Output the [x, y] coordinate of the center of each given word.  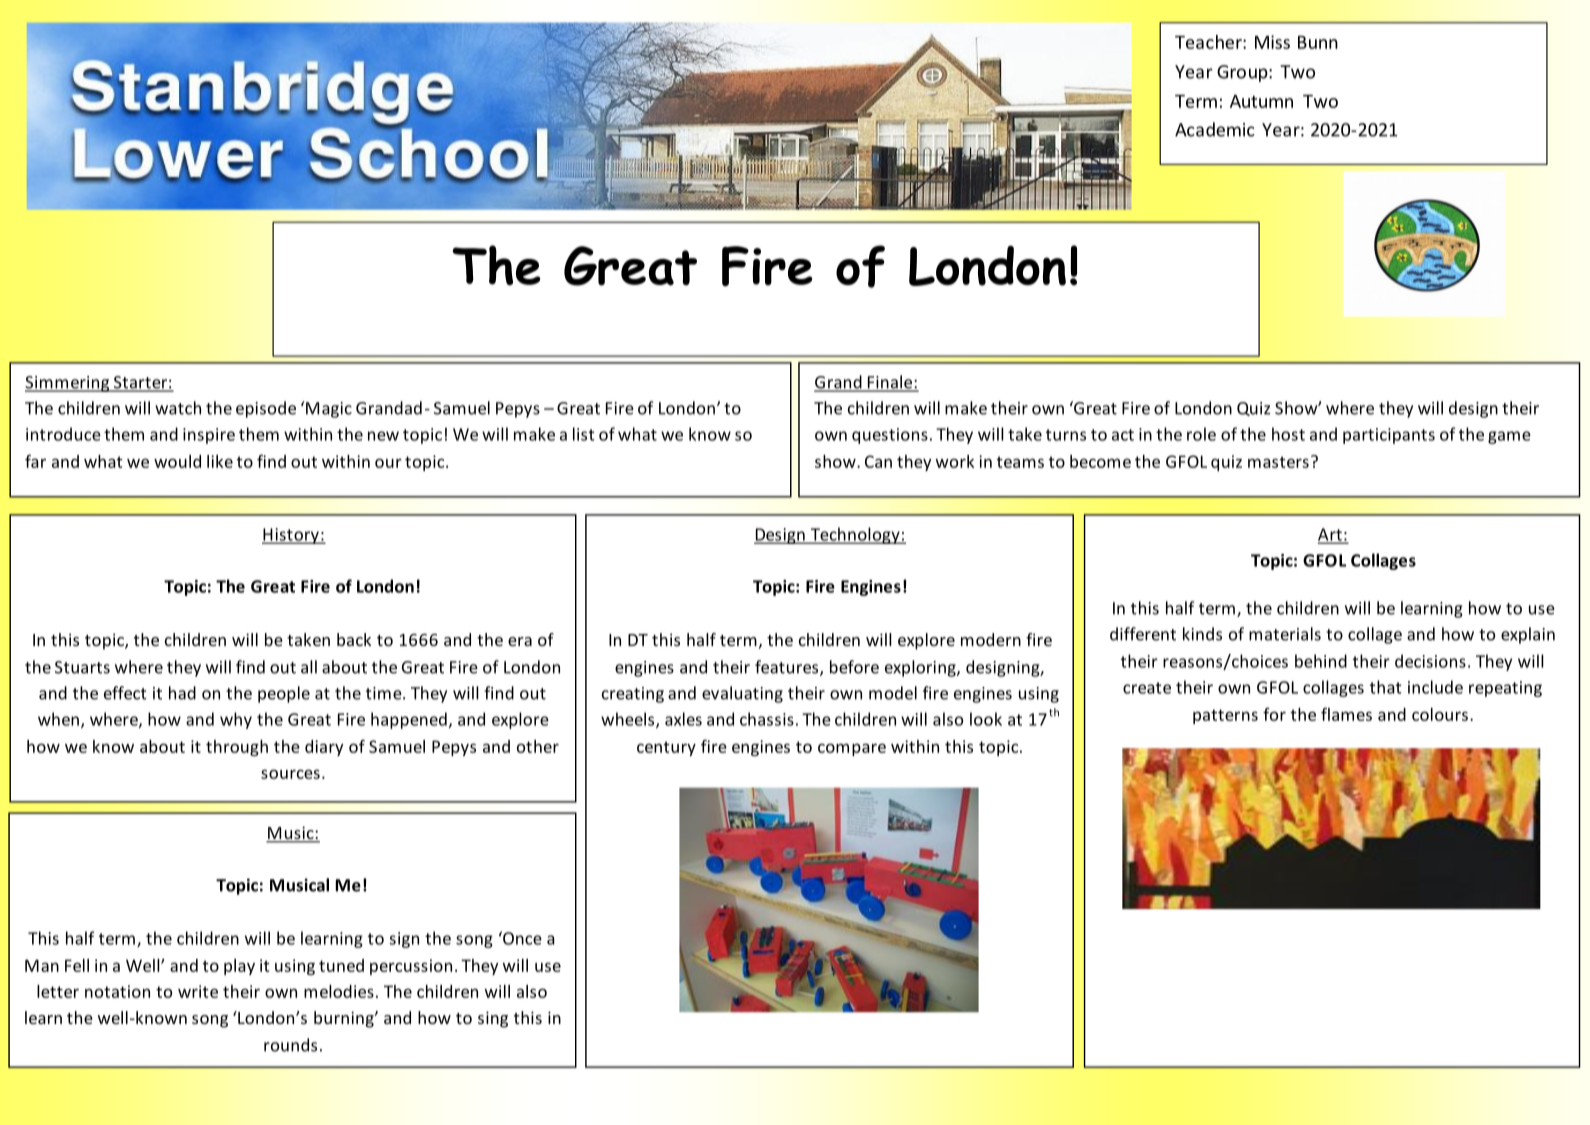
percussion [411, 967]
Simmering [68, 384]
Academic [1215, 129]
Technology [855, 535]
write [198, 991]
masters [1278, 462]
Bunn [1318, 42]
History [291, 536]
